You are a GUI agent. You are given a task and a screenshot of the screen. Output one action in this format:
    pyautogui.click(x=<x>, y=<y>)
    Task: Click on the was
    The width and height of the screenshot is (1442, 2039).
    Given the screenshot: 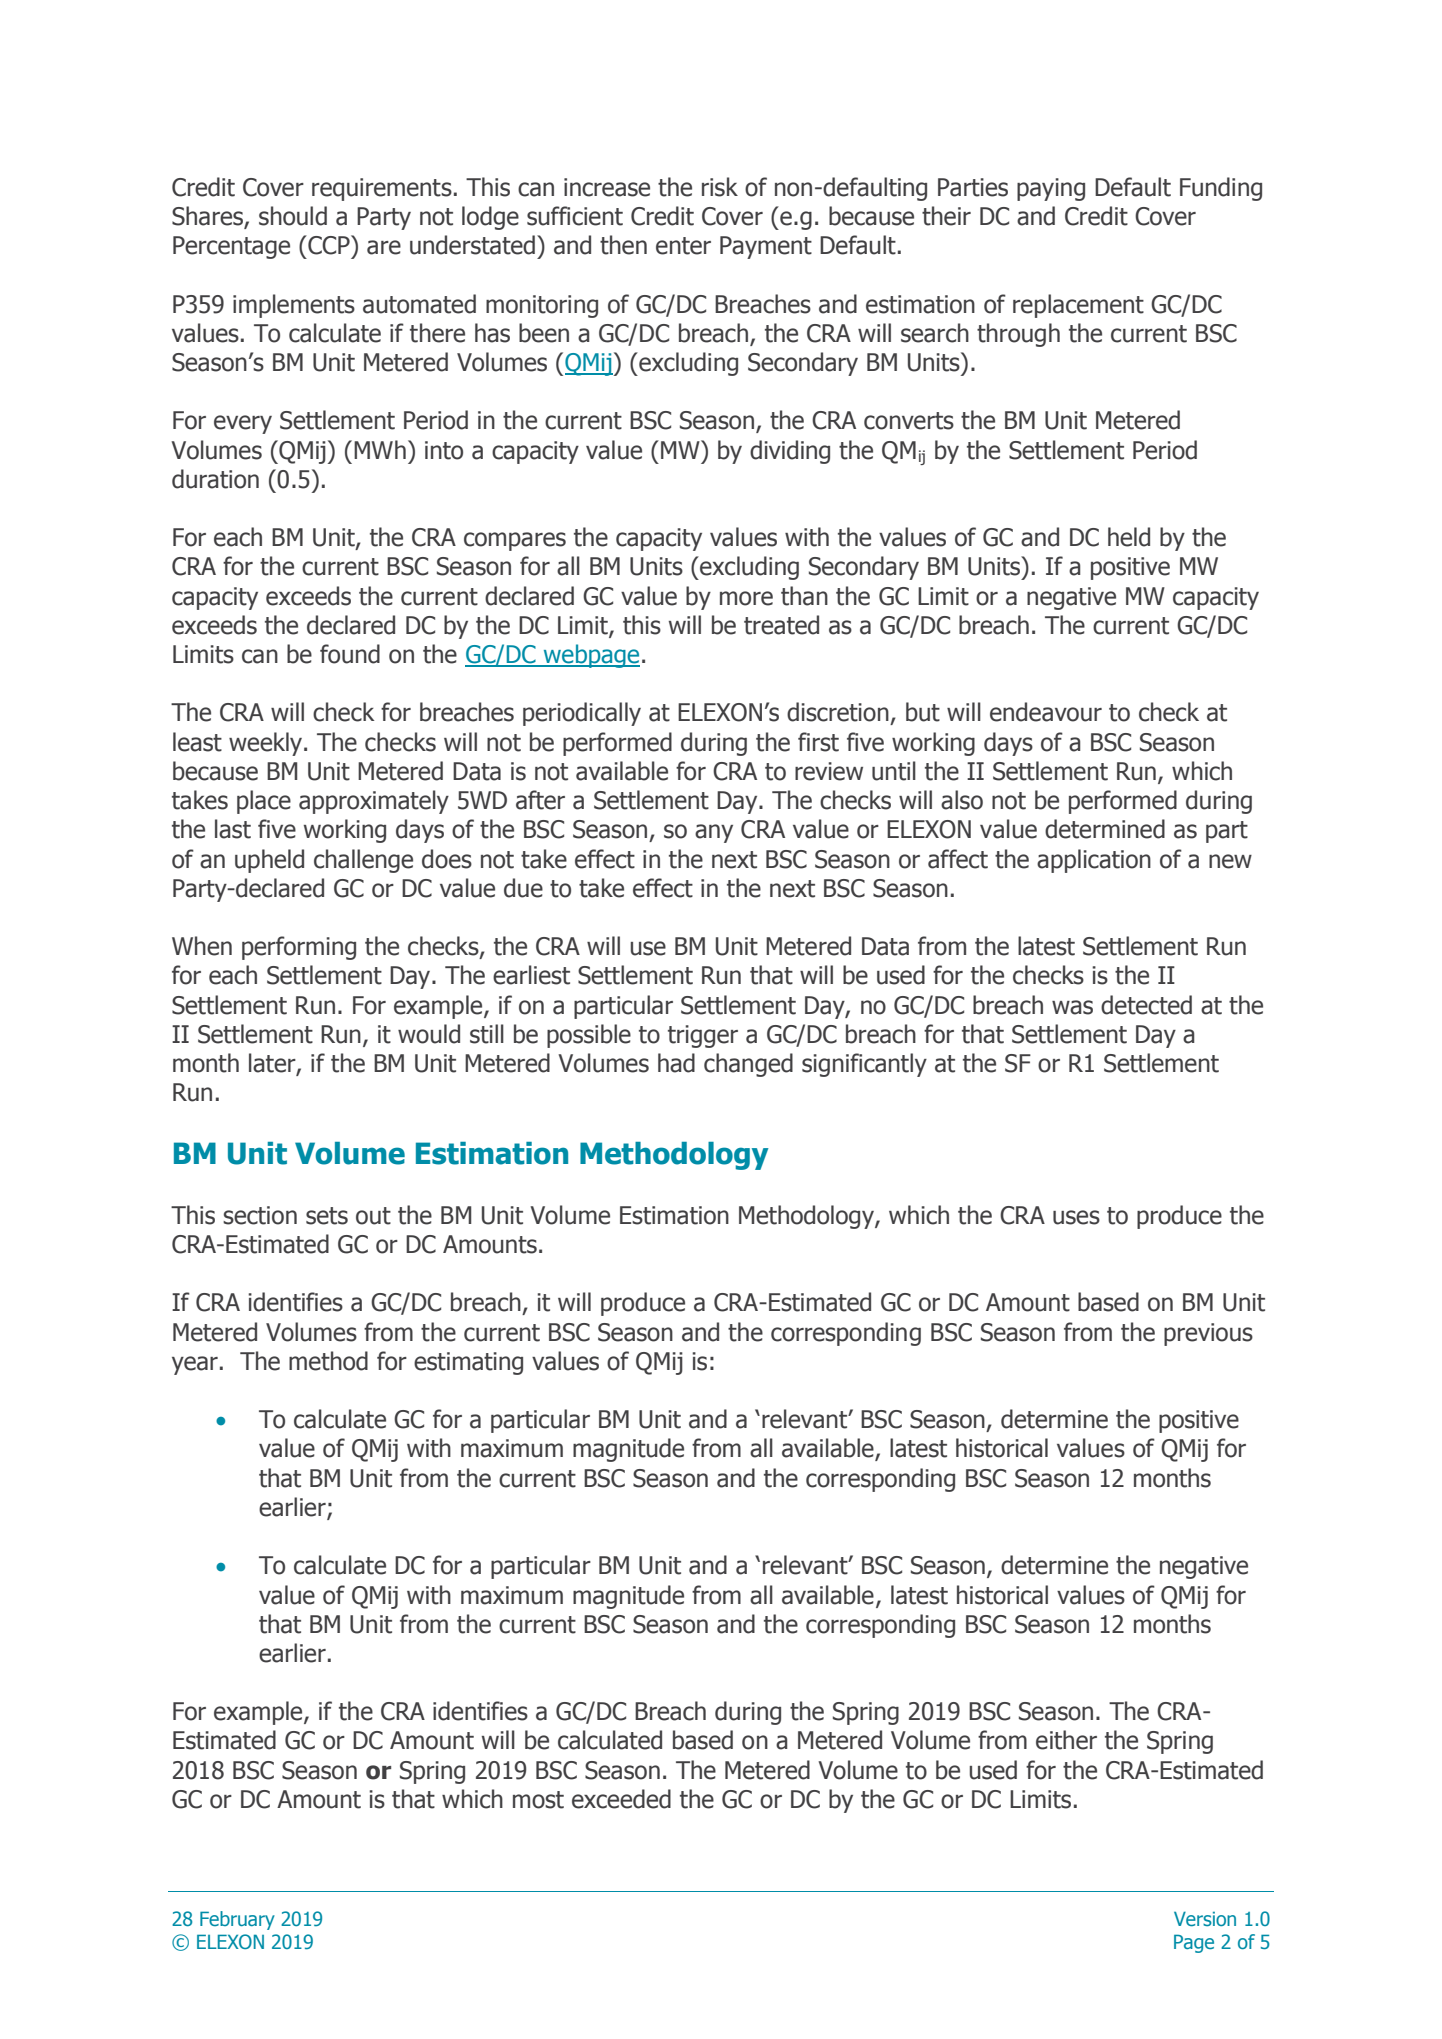 What is the action you would take?
    pyautogui.click(x=1072, y=1007)
